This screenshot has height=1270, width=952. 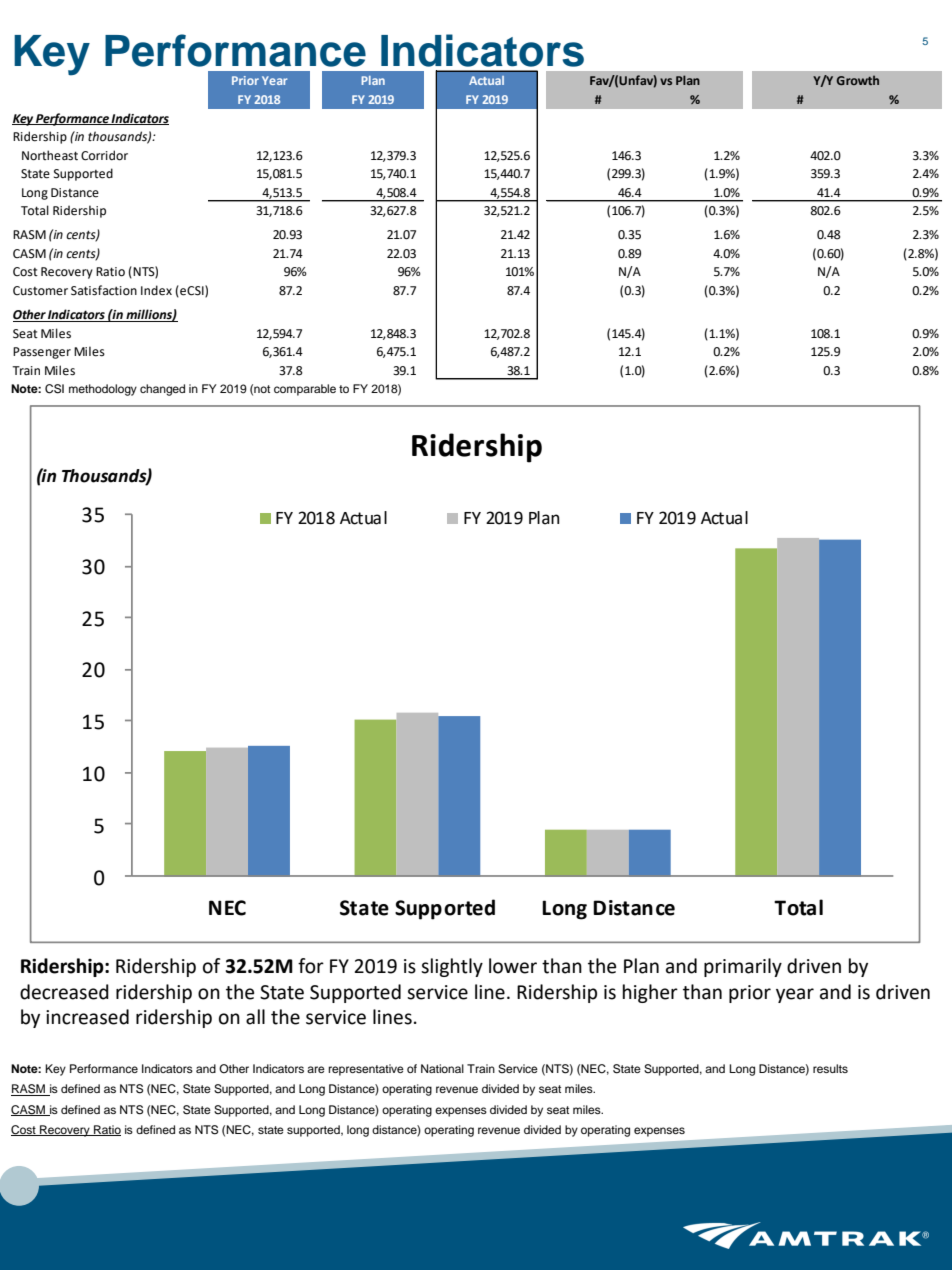 What do you see at coordinates (442, 1068) in the screenshot?
I see `National` at bounding box center [442, 1068].
